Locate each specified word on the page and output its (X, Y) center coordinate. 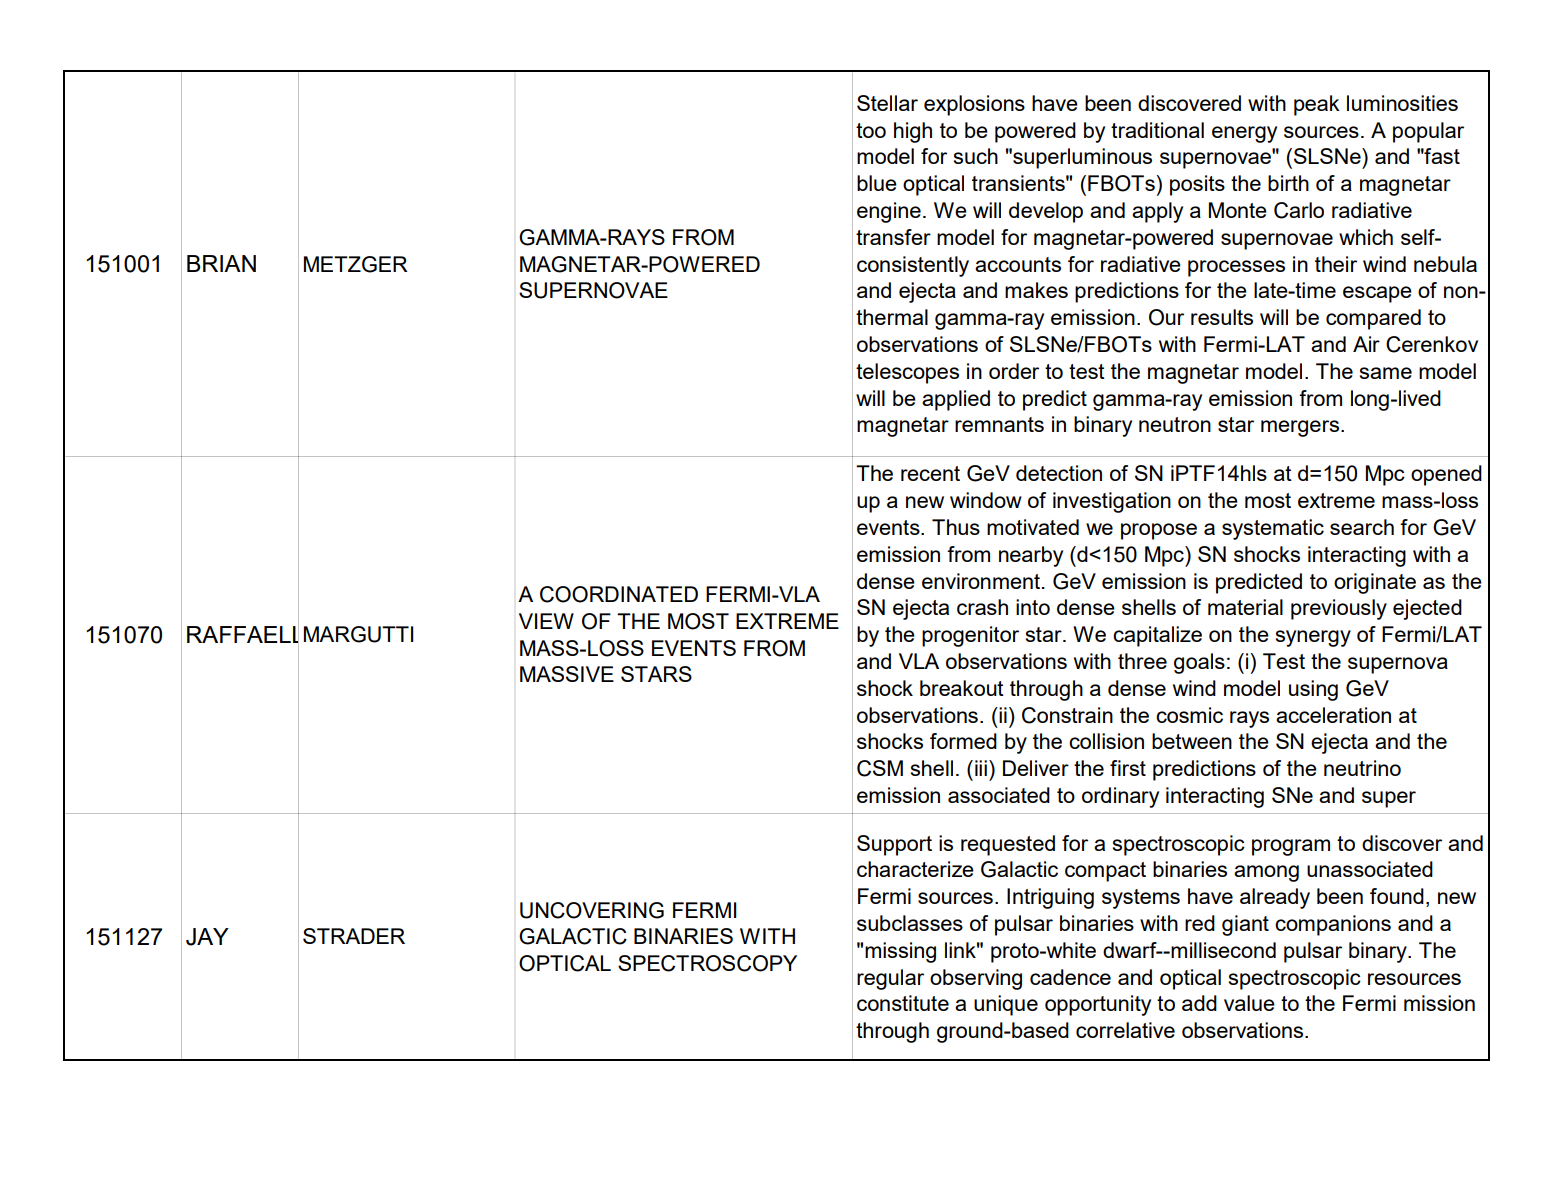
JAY (207, 937)
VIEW (546, 621)
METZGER (356, 264)
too (871, 130)
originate (1375, 583)
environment (981, 581)
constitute (903, 1003)
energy (1244, 134)
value (1249, 1003)
